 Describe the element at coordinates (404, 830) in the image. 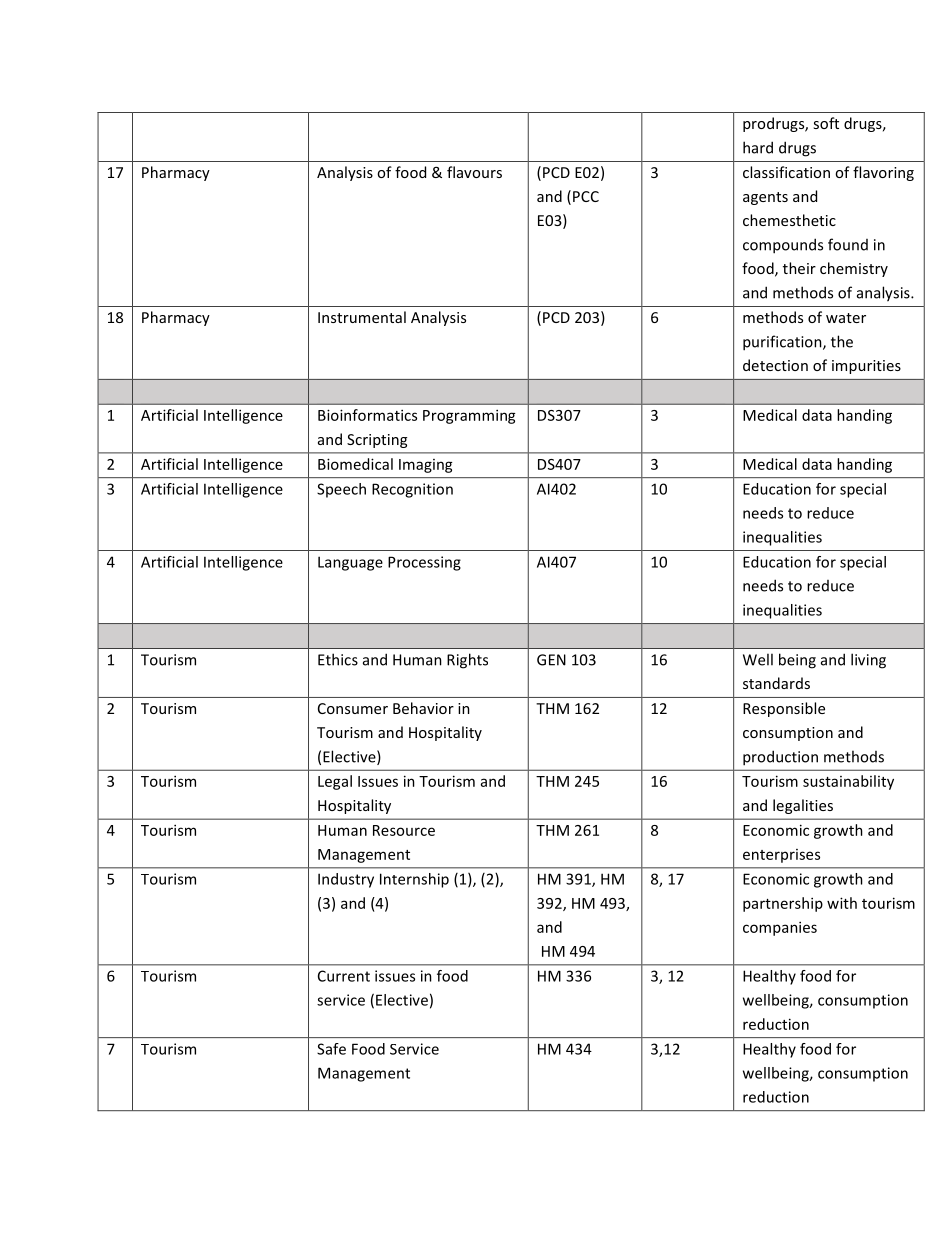

I see `Resource` at that location.
